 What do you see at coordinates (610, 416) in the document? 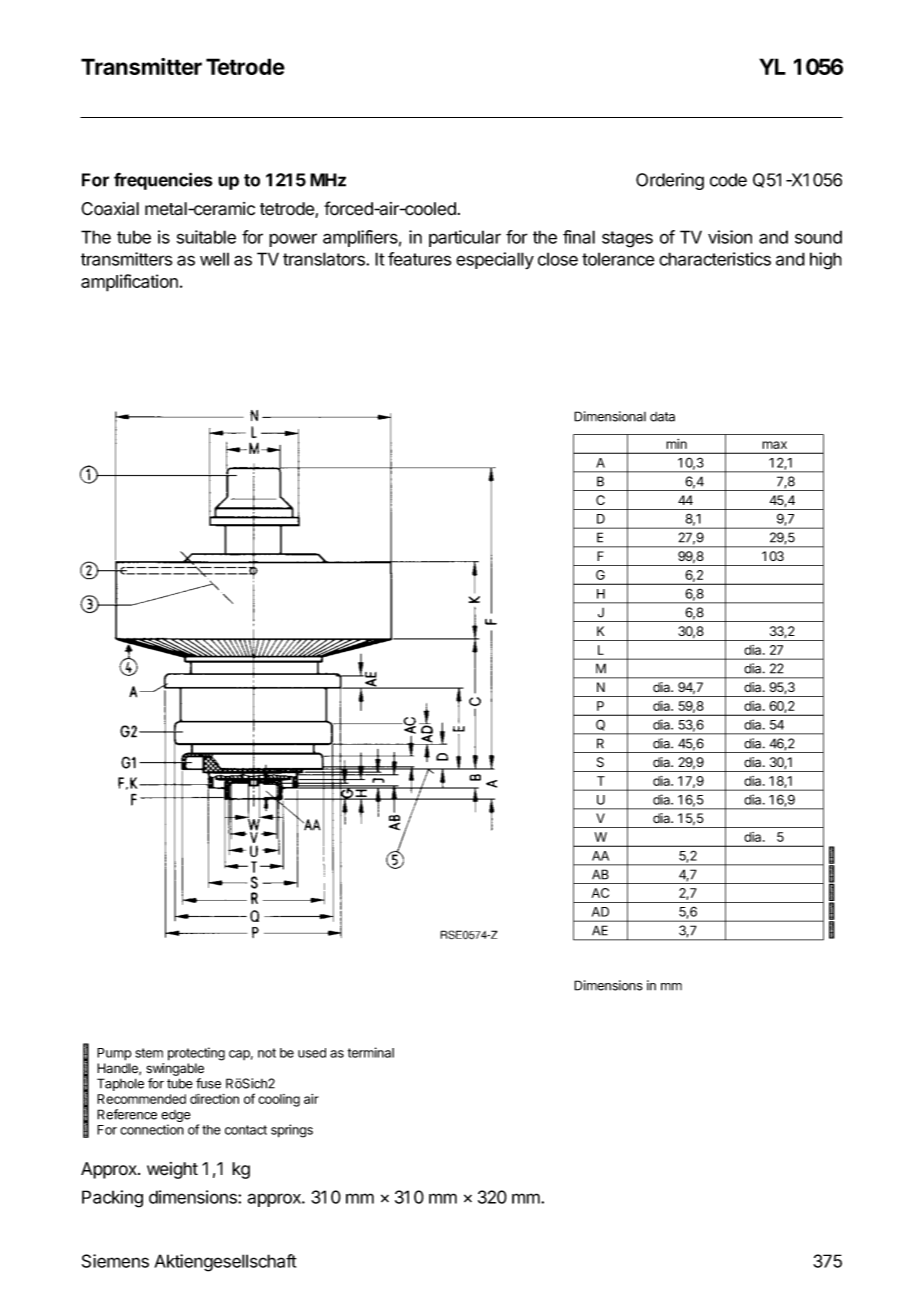
I see `Dimensional` at bounding box center [610, 416].
